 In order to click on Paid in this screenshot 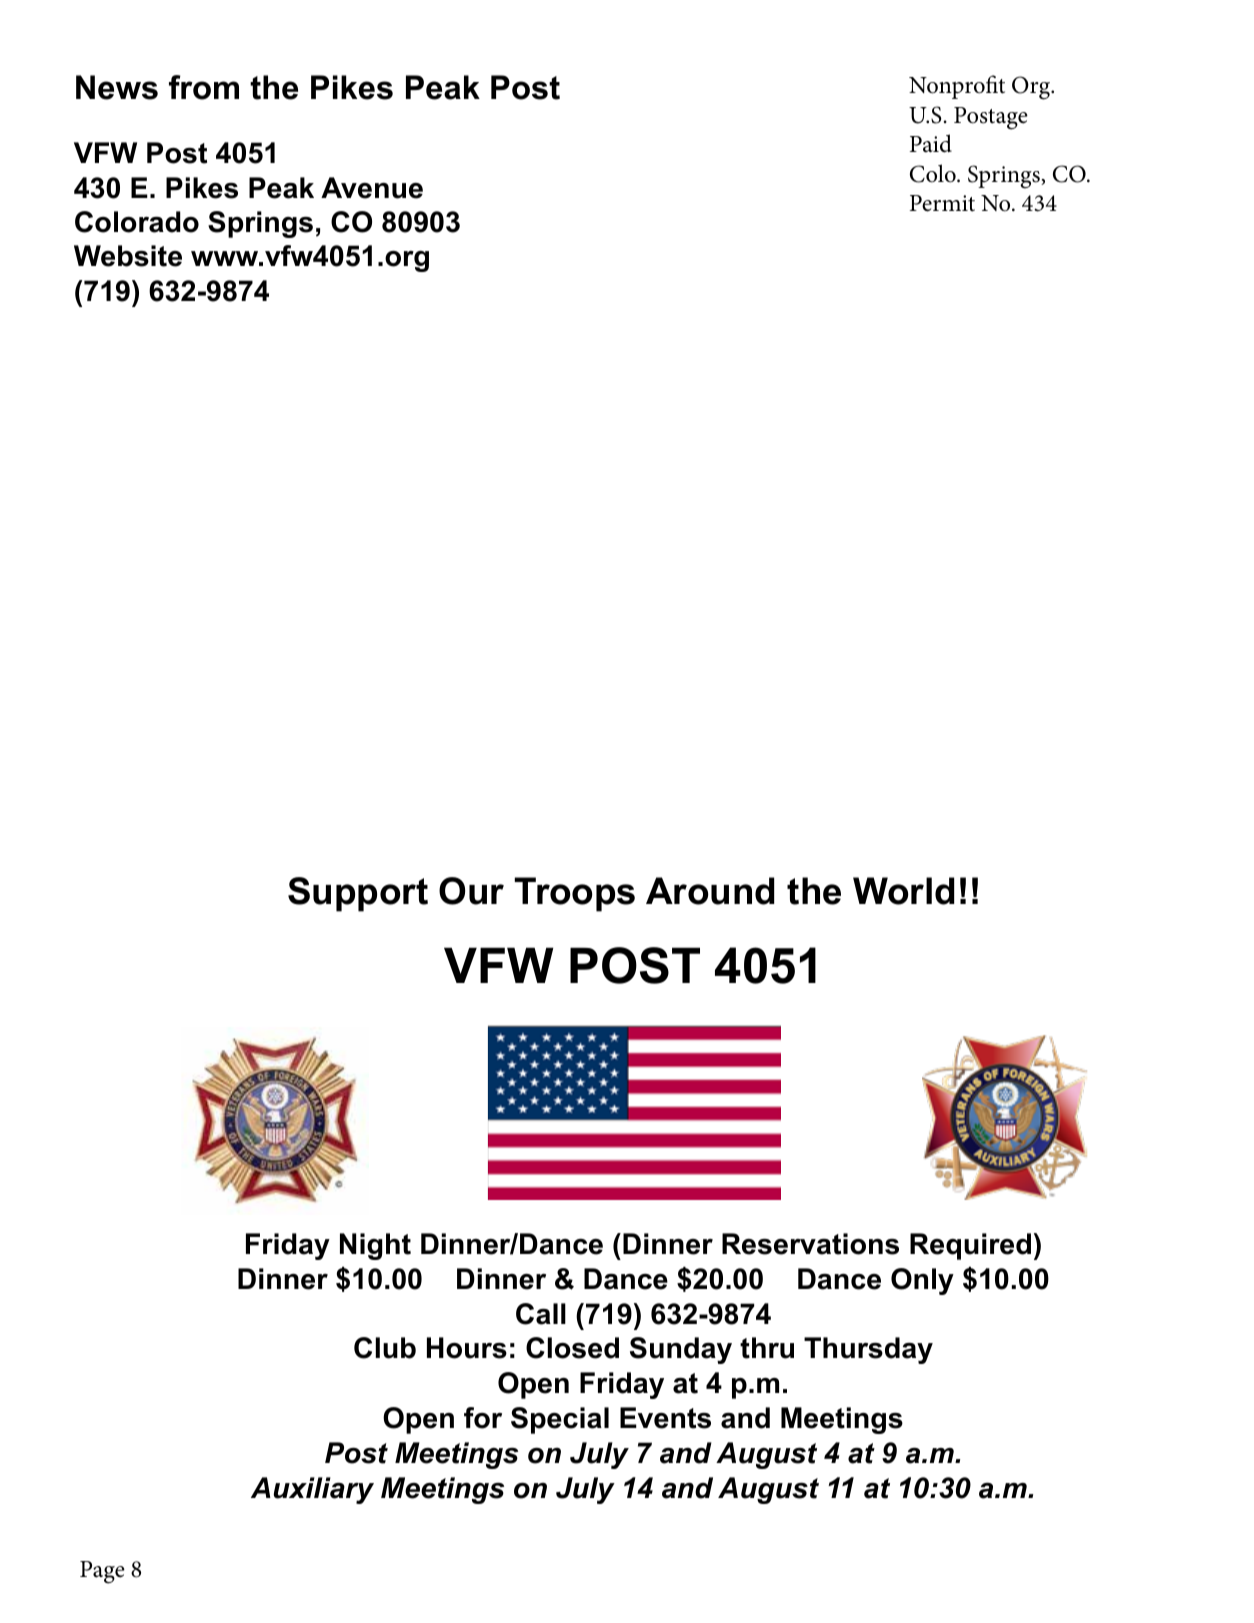, I will do `click(931, 143)`.
